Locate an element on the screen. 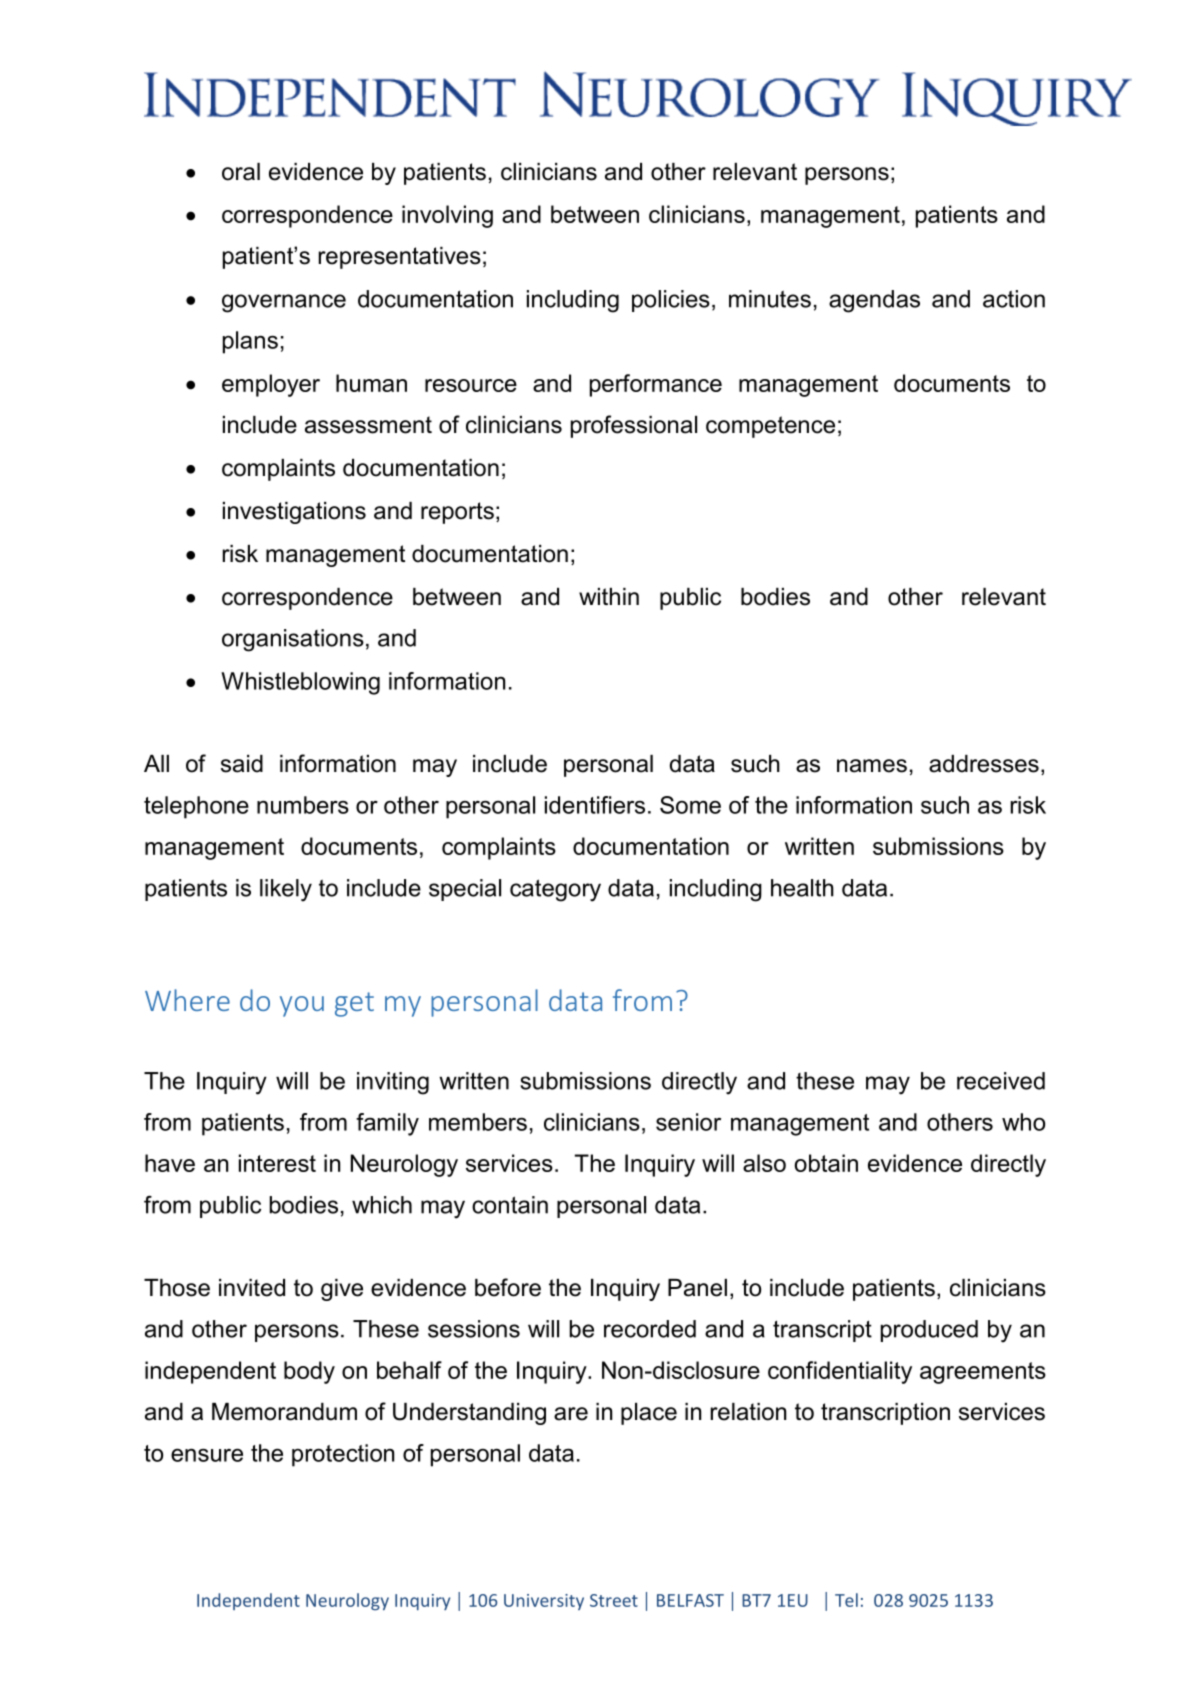 This screenshot has height=1683, width=1190. agendas is located at coordinates (874, 301).
